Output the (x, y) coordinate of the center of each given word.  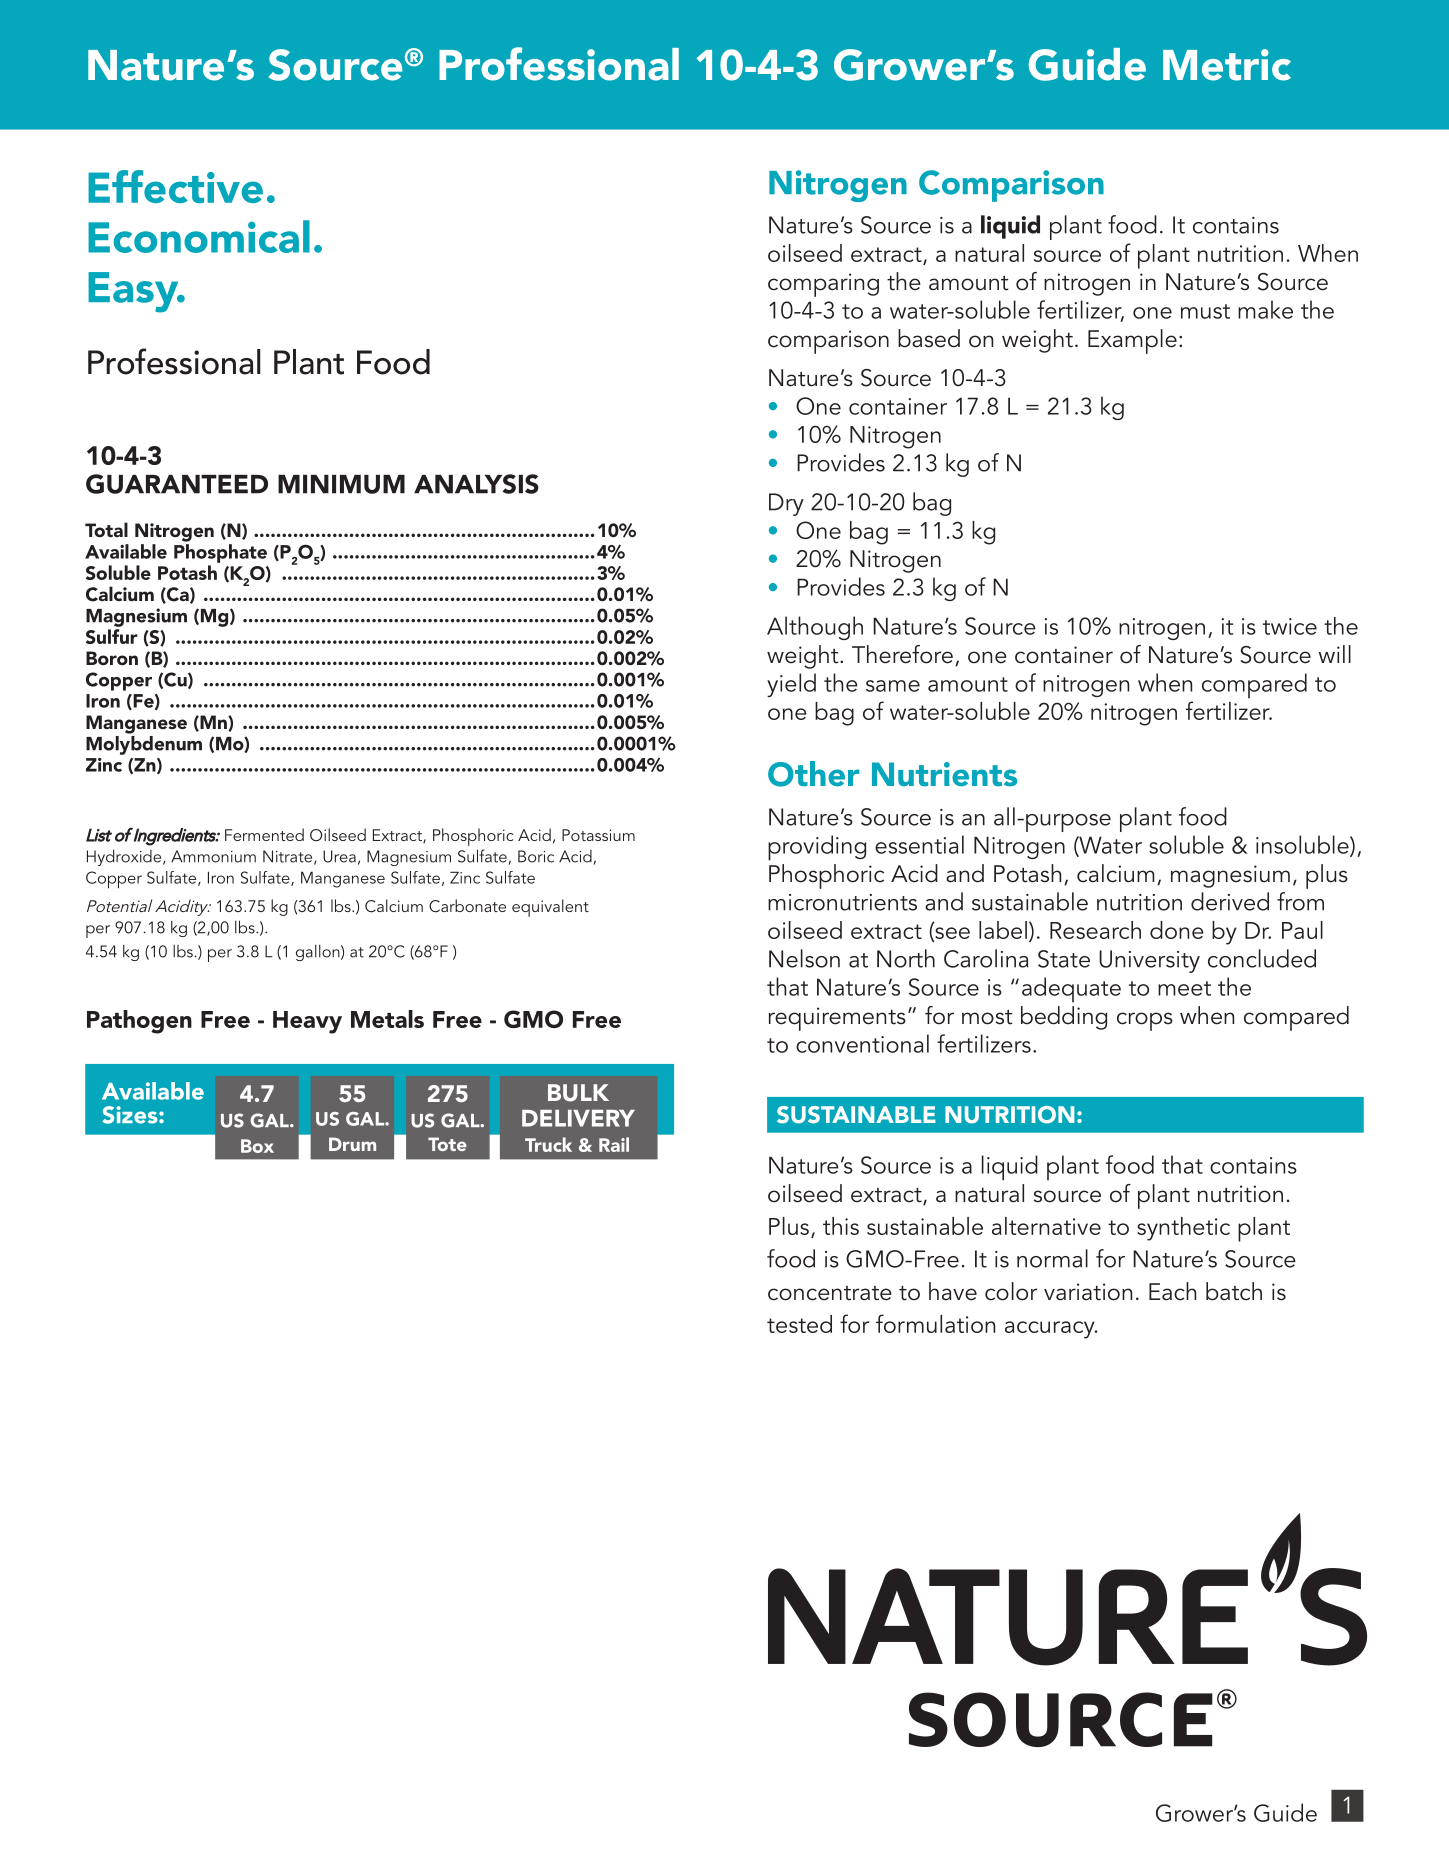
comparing (823, 285)
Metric (1227, 65)
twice (1290, 626)
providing (817, 848)
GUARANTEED (177, 484)
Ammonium (213, 856)
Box (257, 1146)
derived (1230, 901)
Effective (175, 186)
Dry (786, 504)
